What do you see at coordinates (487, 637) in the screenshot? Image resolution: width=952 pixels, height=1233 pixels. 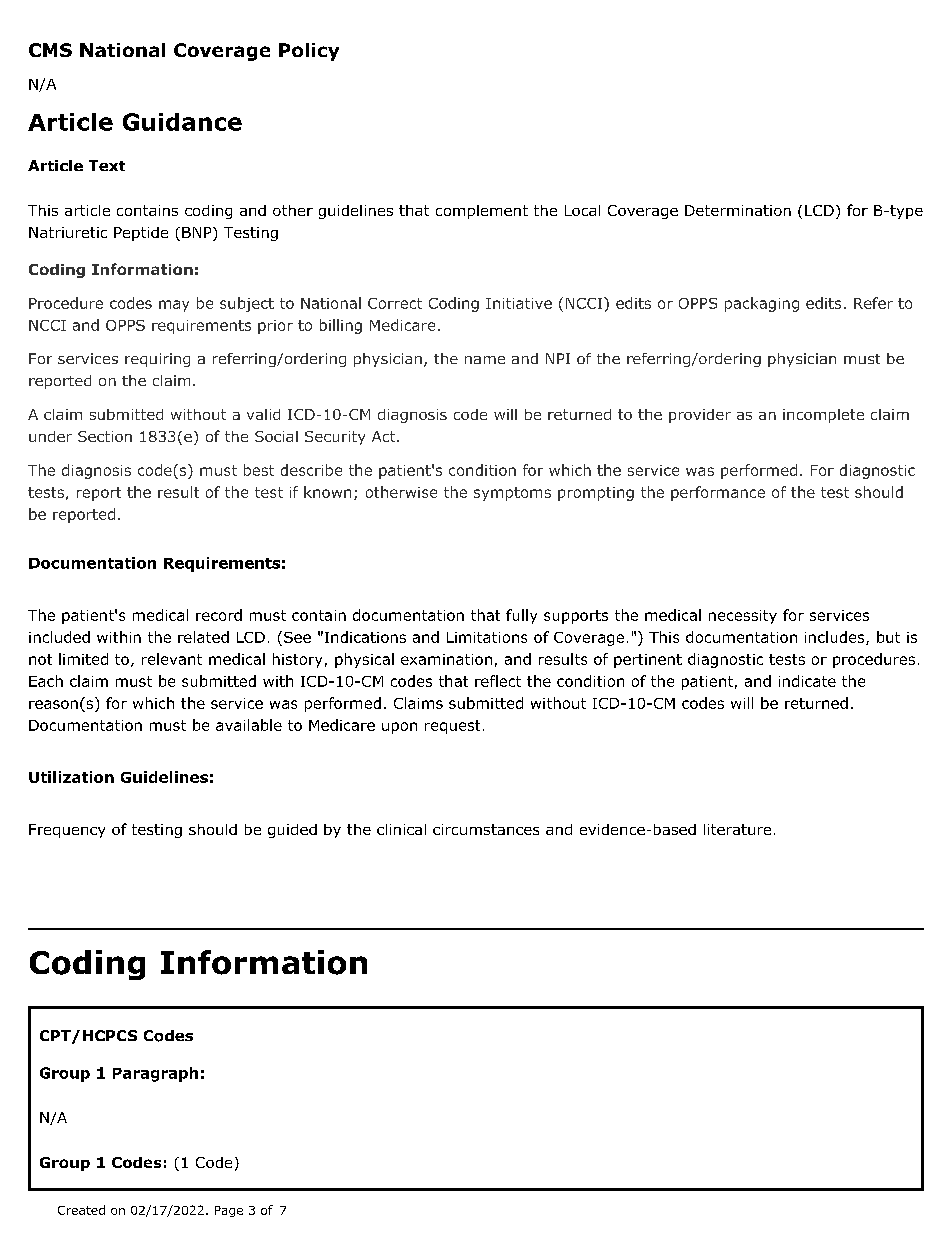 I see `Limitations` at bounding box center [487, 637].
